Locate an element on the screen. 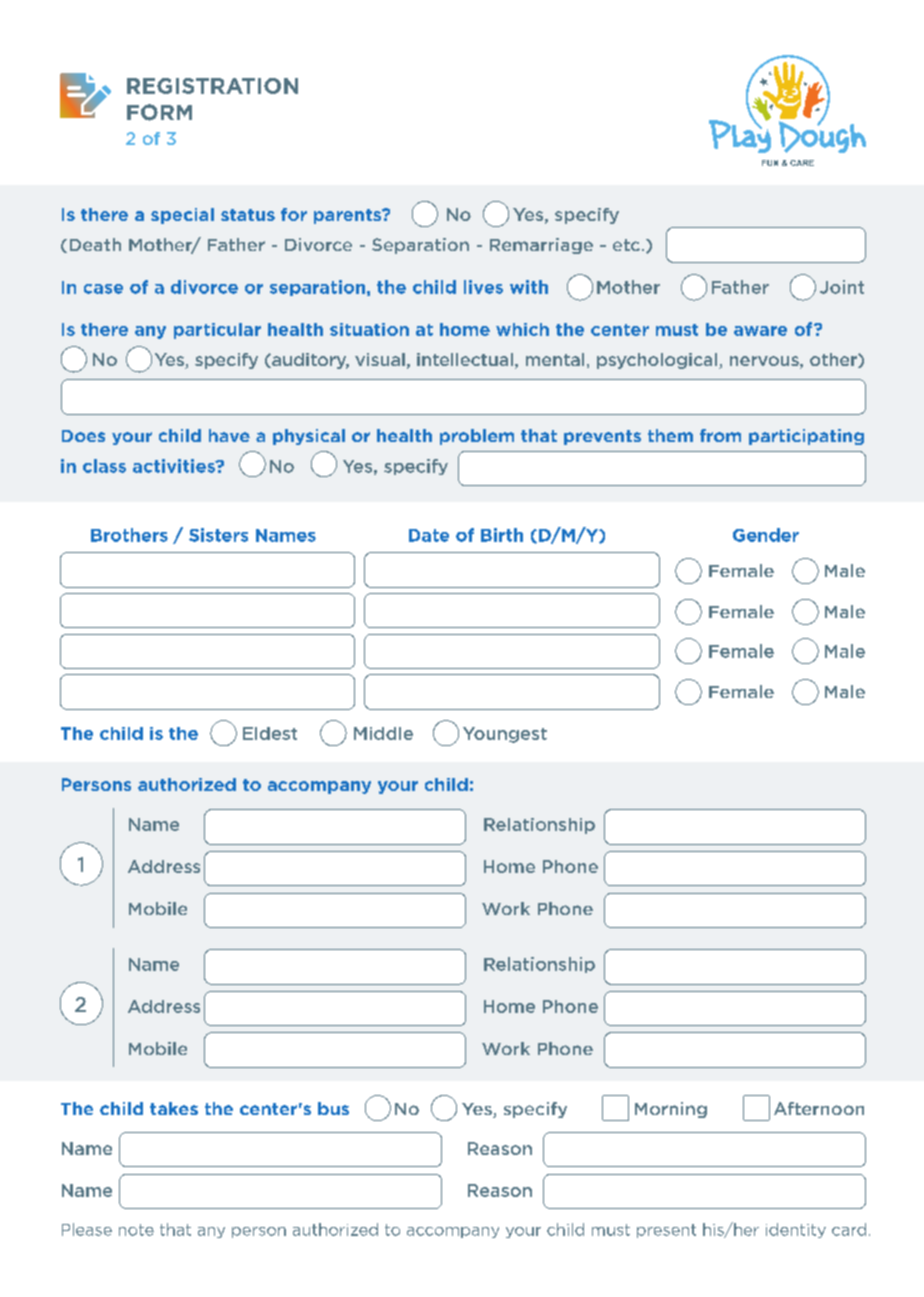 Image resolution: width=924 pixels, height=1297 pixels. from is located at coordinates (720, 435).
